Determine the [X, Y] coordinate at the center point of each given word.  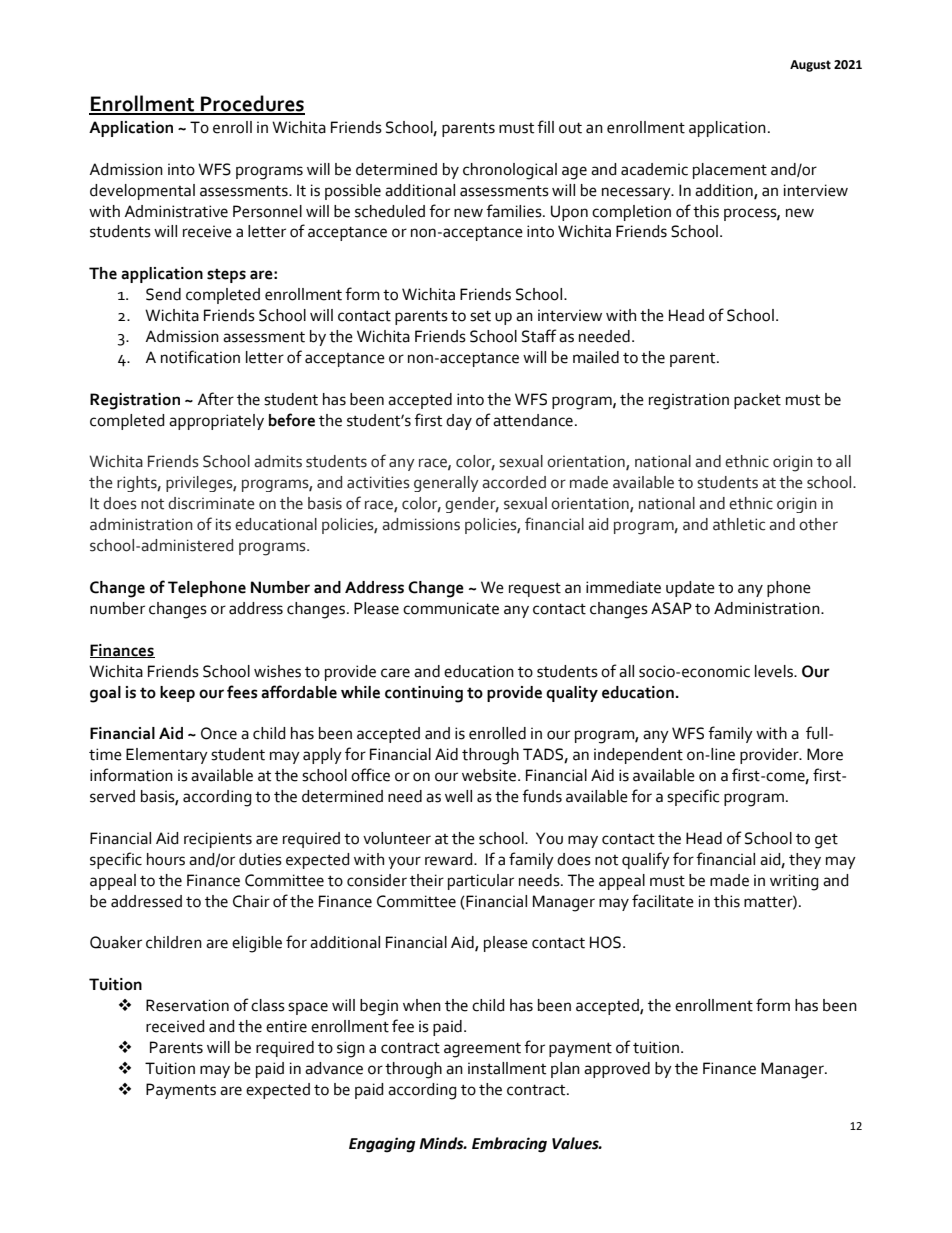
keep [177, 694]
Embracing [509, 1145]
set [480, 316]
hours [166, 859]
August [810, 66]
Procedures [252, 104]
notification [200, 357]
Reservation [187, 1005]
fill [545, 126]
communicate [451, 608]
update [690, 589]
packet [757, 401]
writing [794, 882]
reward [450, 859]
